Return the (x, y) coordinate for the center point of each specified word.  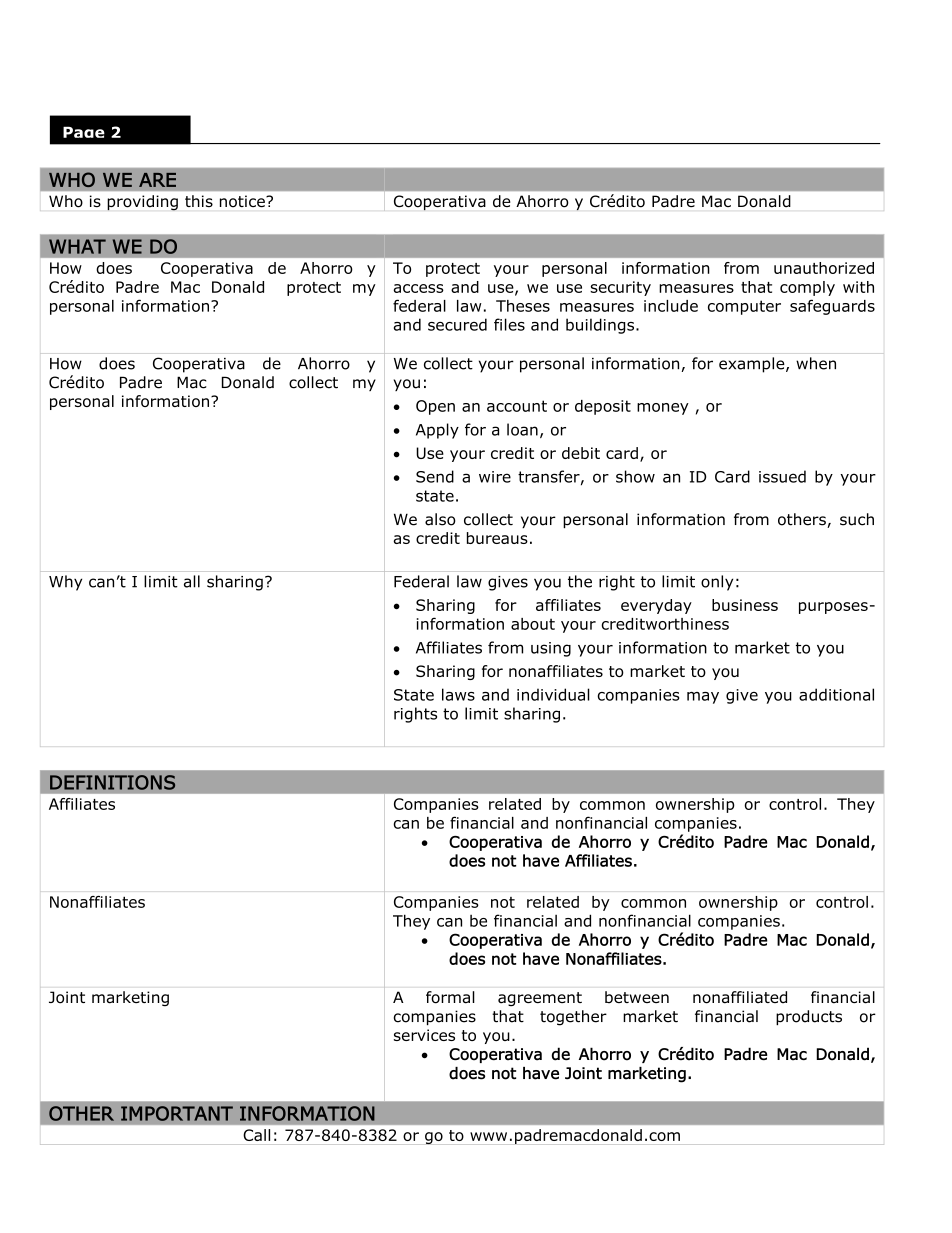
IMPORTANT (177, 1113)
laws (458, 694)
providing (142, 203)
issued (782, 476)
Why (65, 583)
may (703, 698)
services (424, 1035)
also (440, 519)
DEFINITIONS (112, 782)
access (419, 288)
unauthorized (824, 268)
